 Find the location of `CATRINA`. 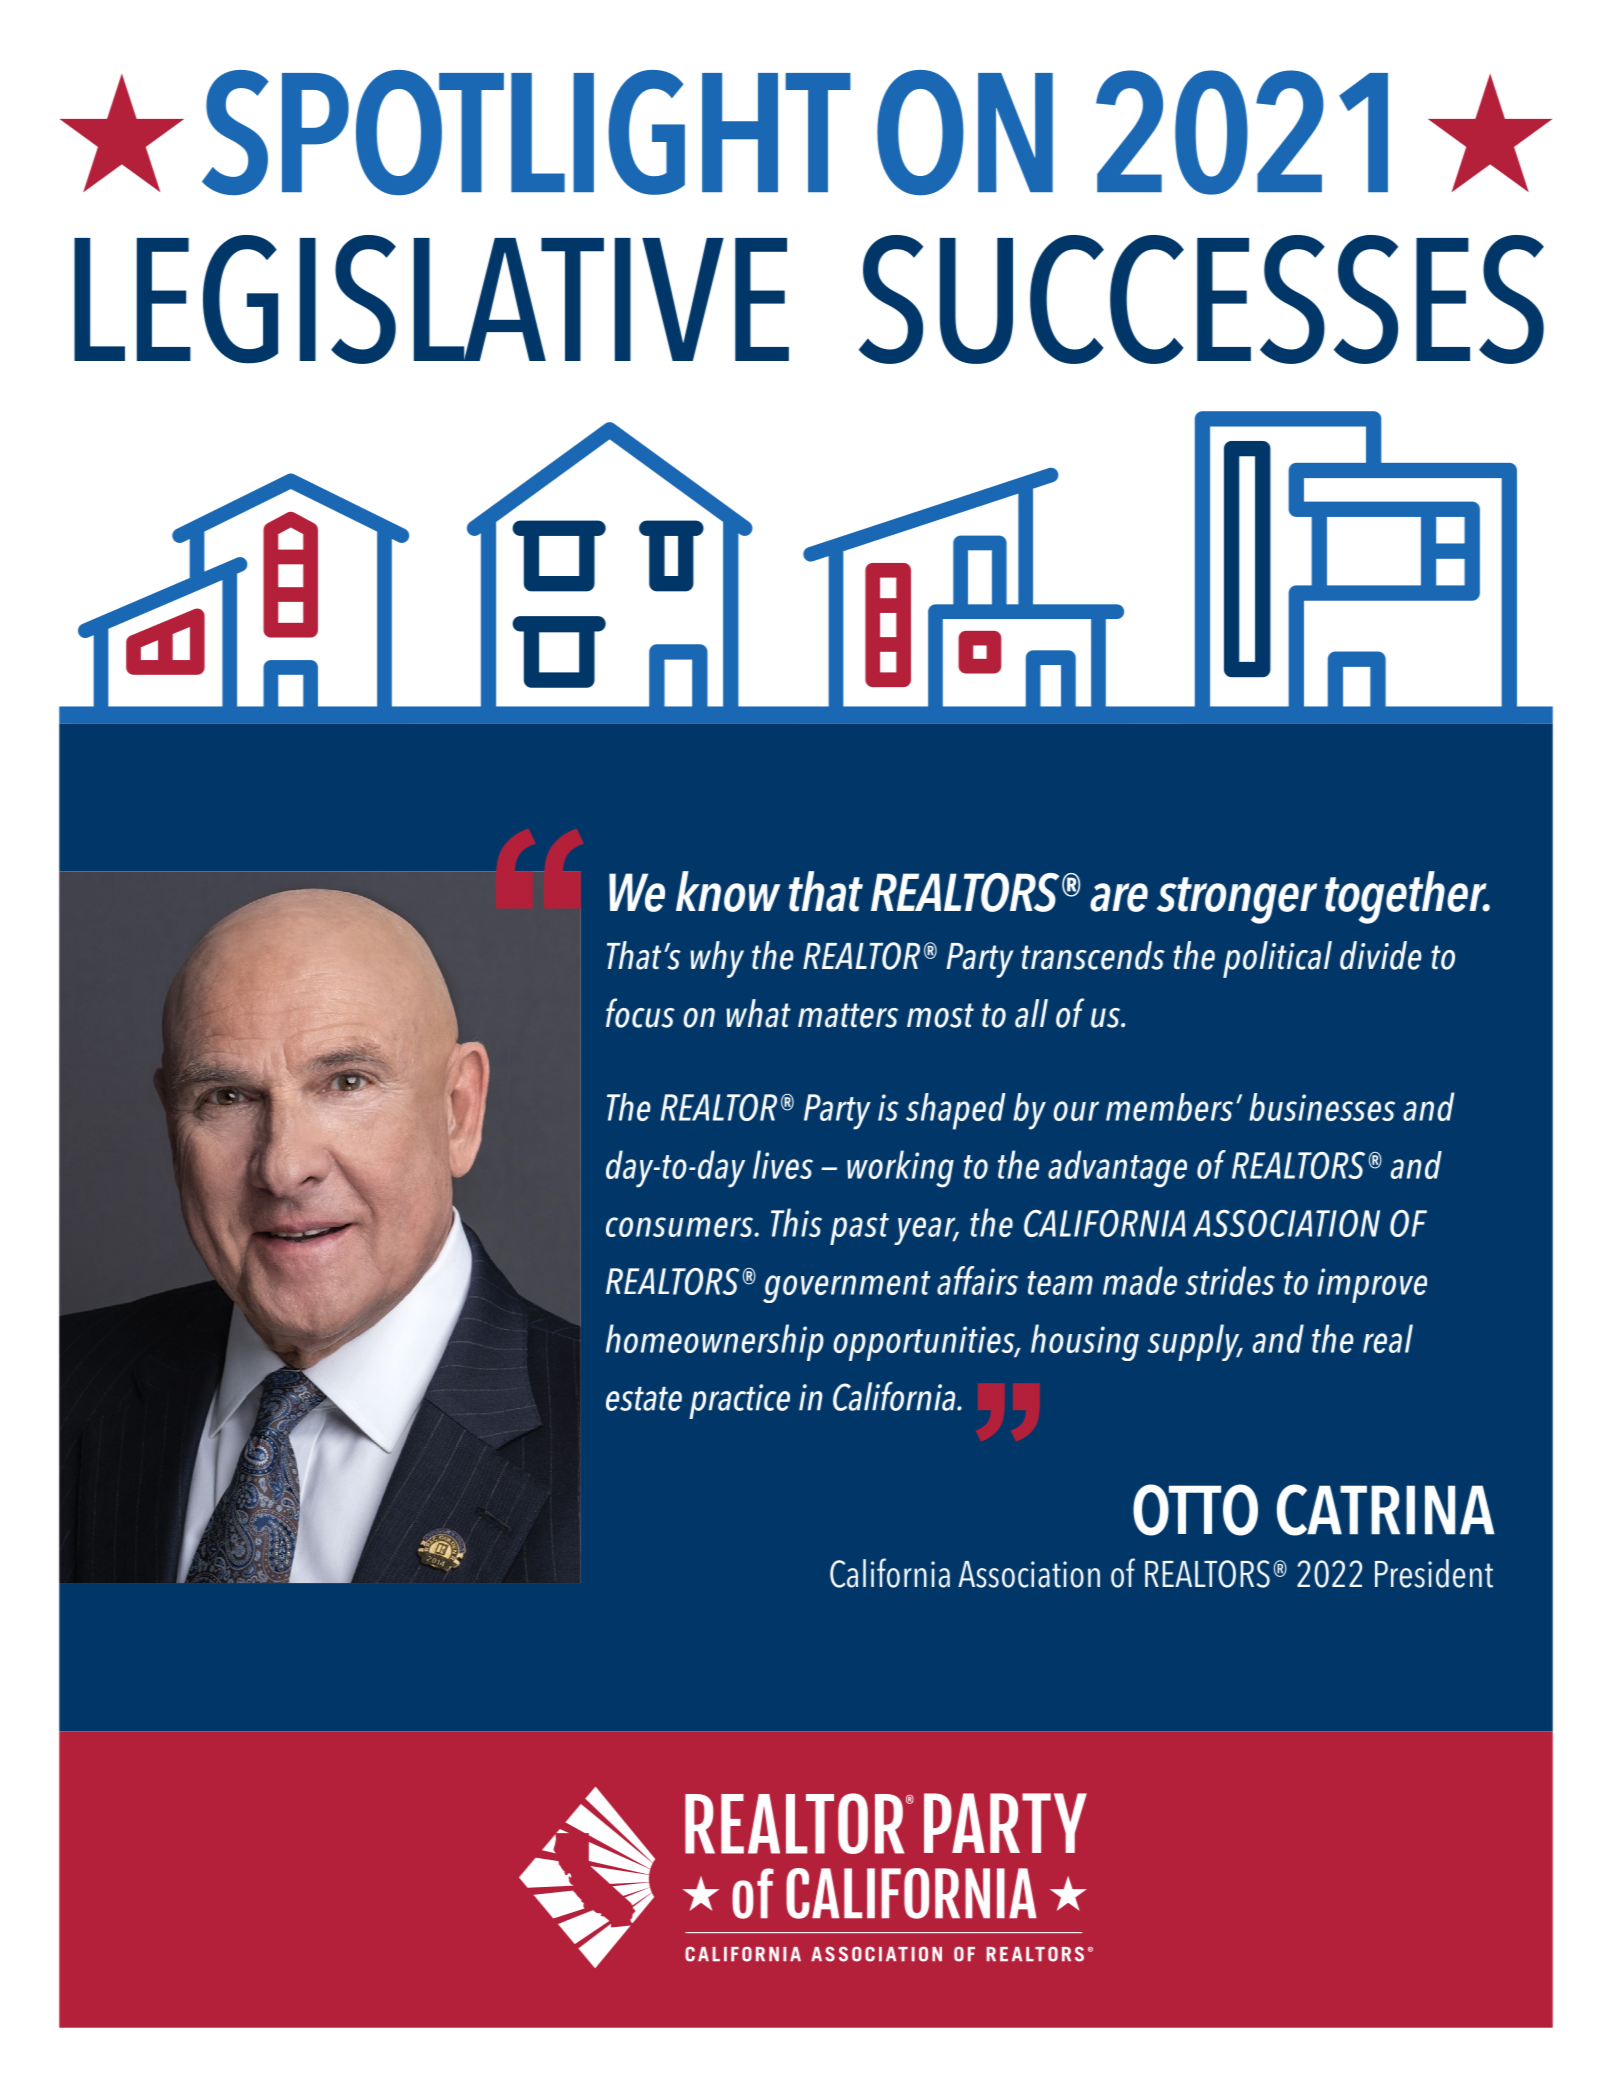

CATRINA is located at coordinates (1386, 1510).
